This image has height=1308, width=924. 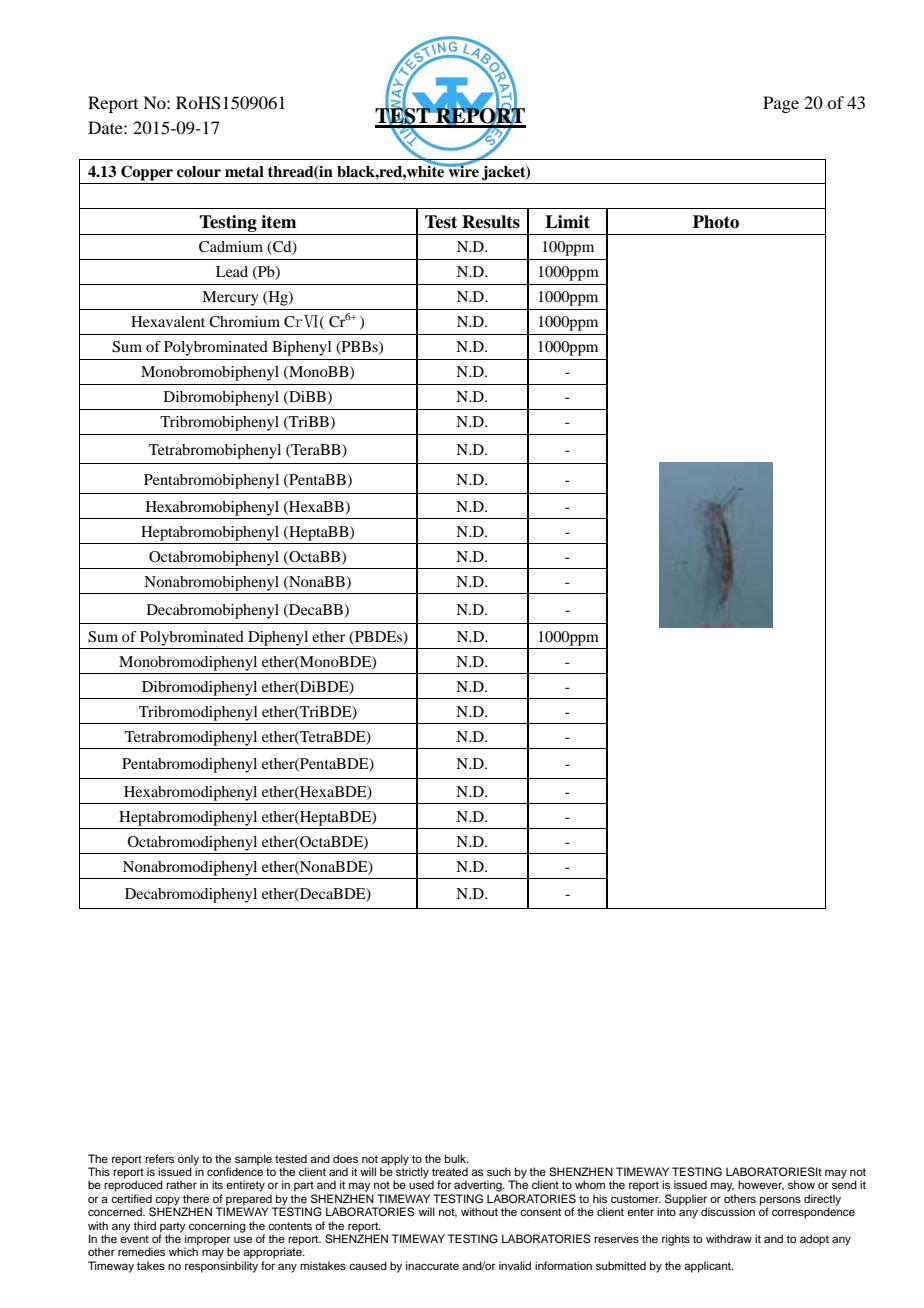 I want to click on Chromium, so click(x=244, y=322).
